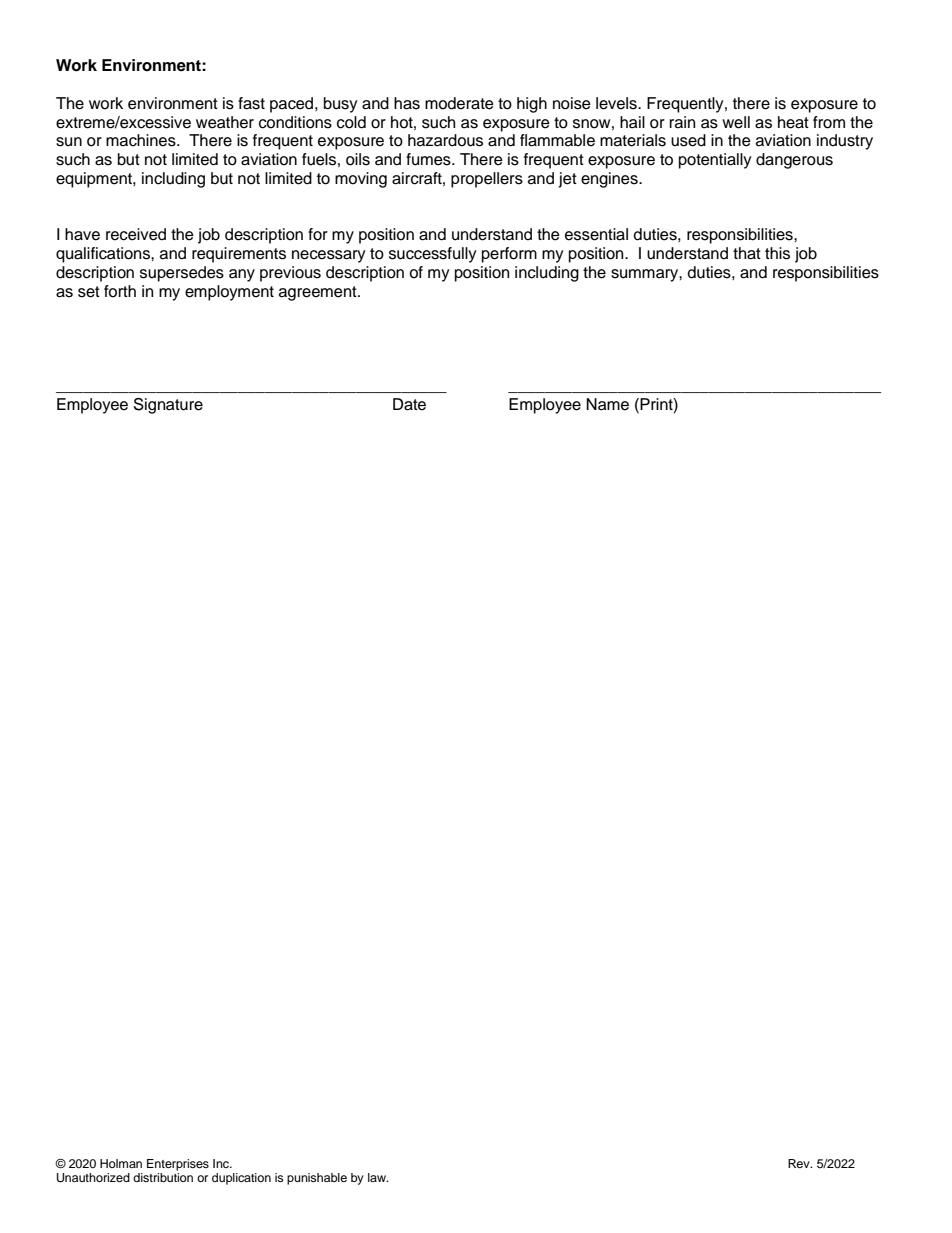 The height and width of the screenshot is (1233, 952). What do you see at coordinates (445, 140) in the screenshot?
I see `hazardous` at bounding box center [445, 140].
